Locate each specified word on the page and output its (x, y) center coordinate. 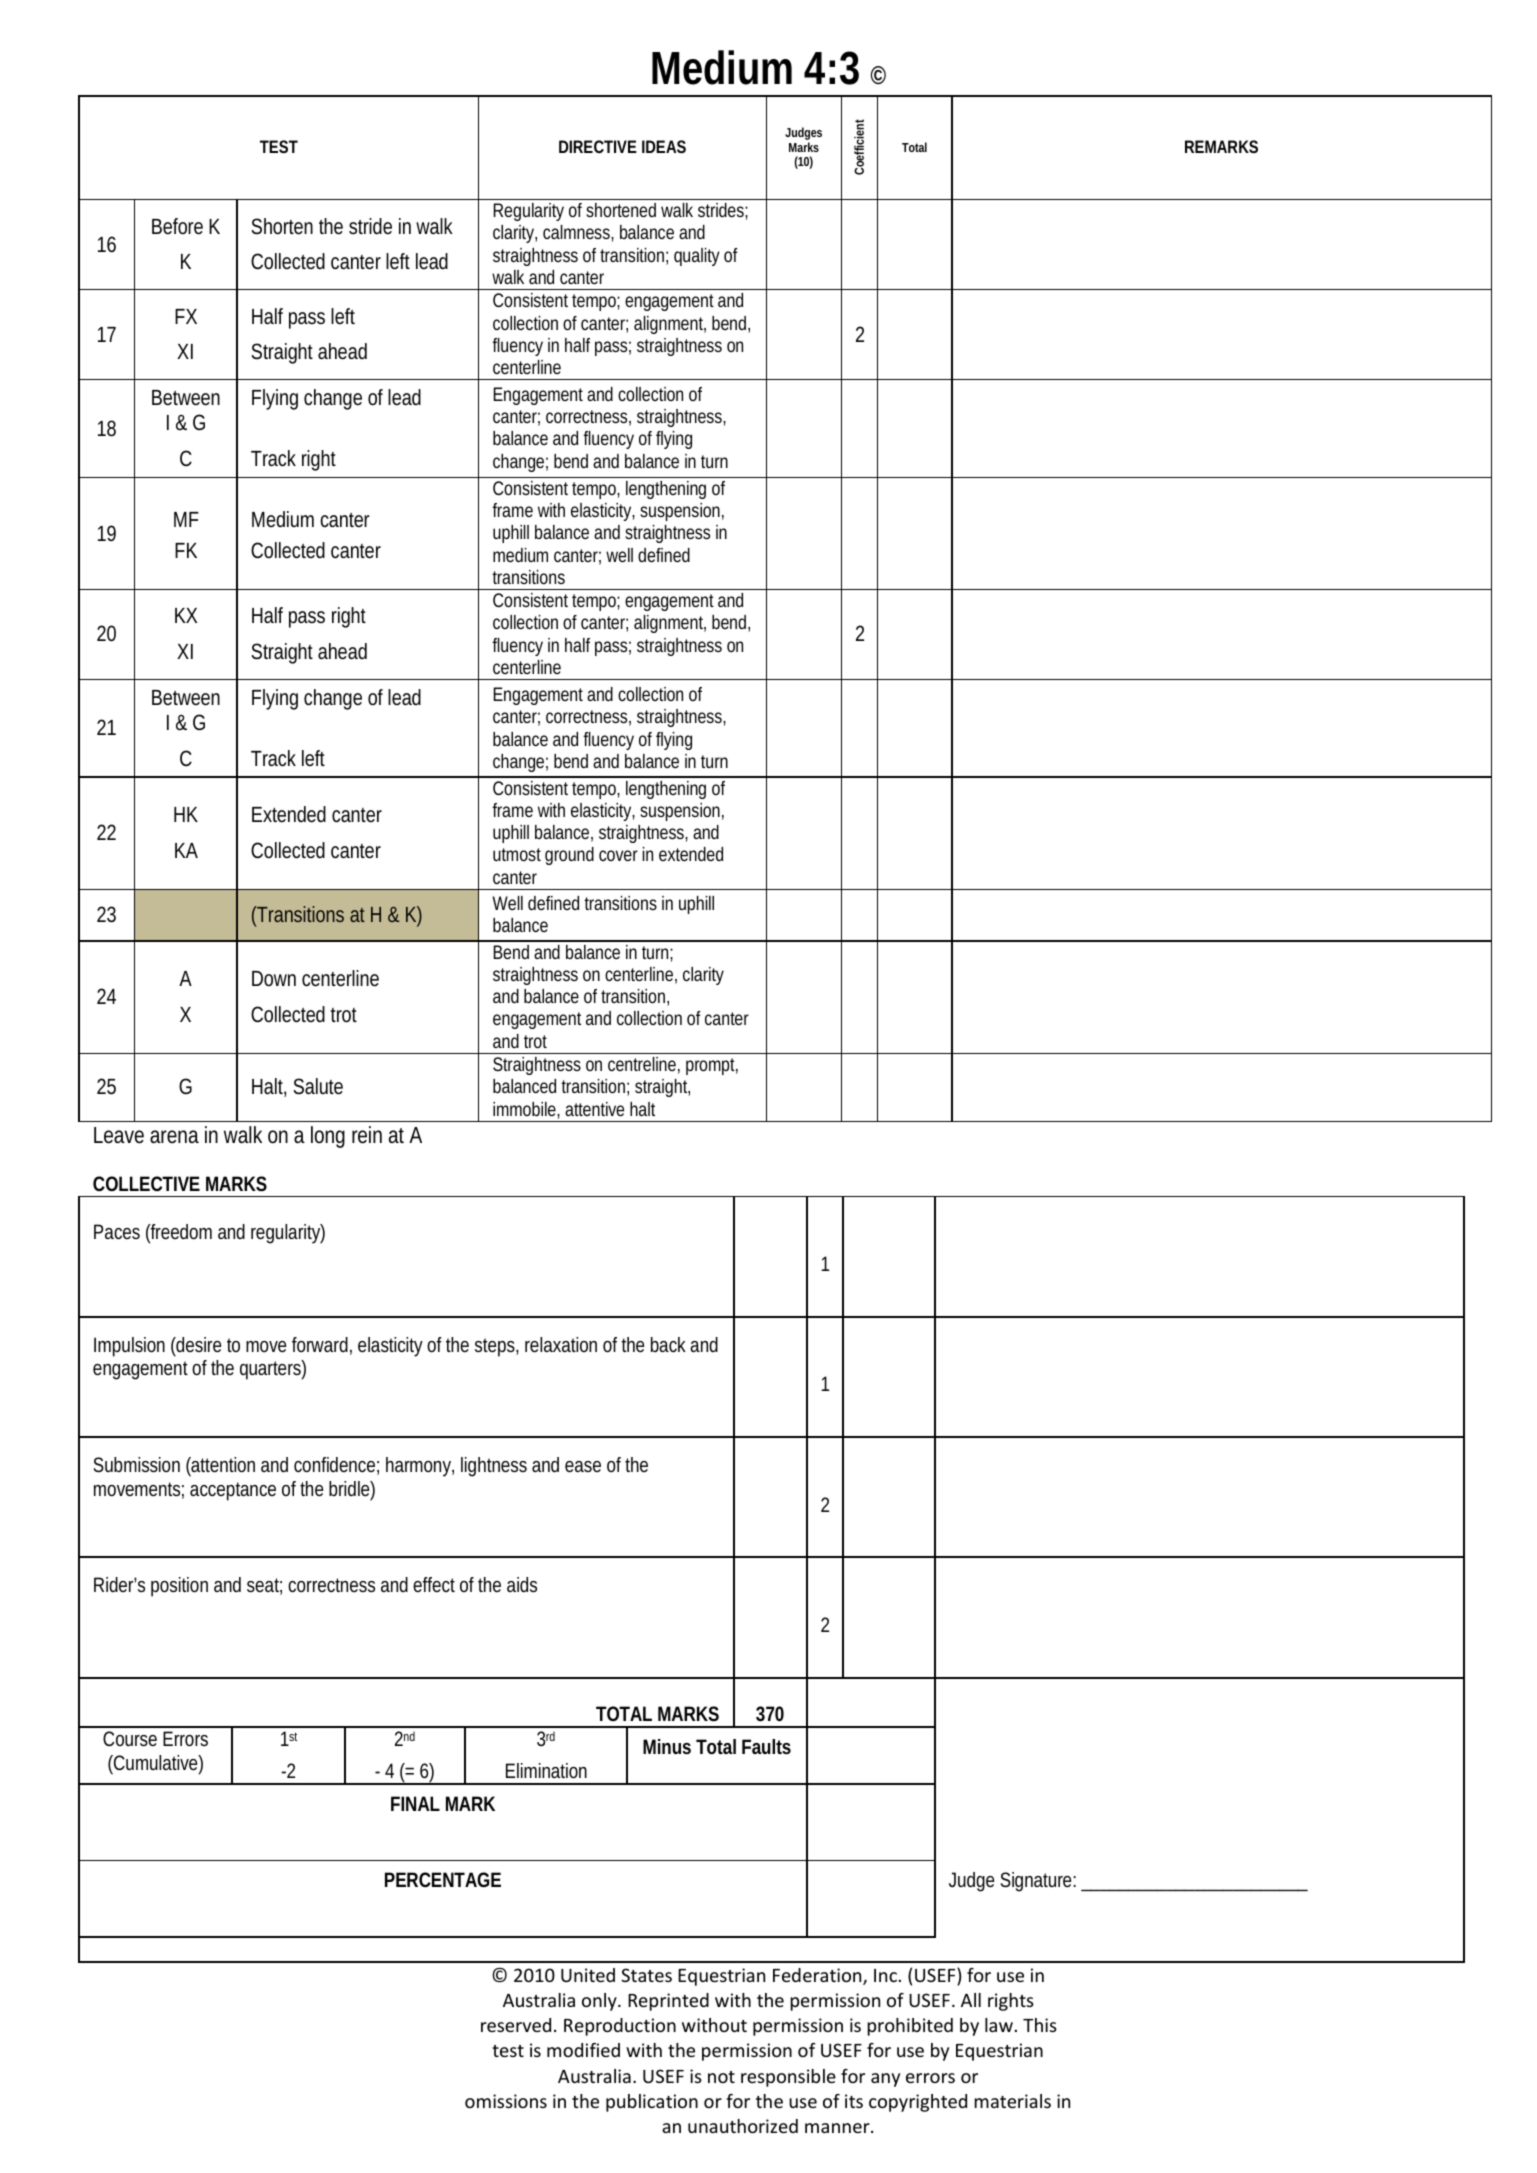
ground (569, 856)
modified (583, 2050)
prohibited (910, 2027)
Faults (766, 1746)
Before (177, 226)
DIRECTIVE (598, 146)
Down (274, 979)
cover (618, 855)
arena (174, 1137)
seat (264, 1586)
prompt (712, 1066)
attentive (594, 1109)
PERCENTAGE (443, 1879)
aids (522, 1584)
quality (697, 257)
